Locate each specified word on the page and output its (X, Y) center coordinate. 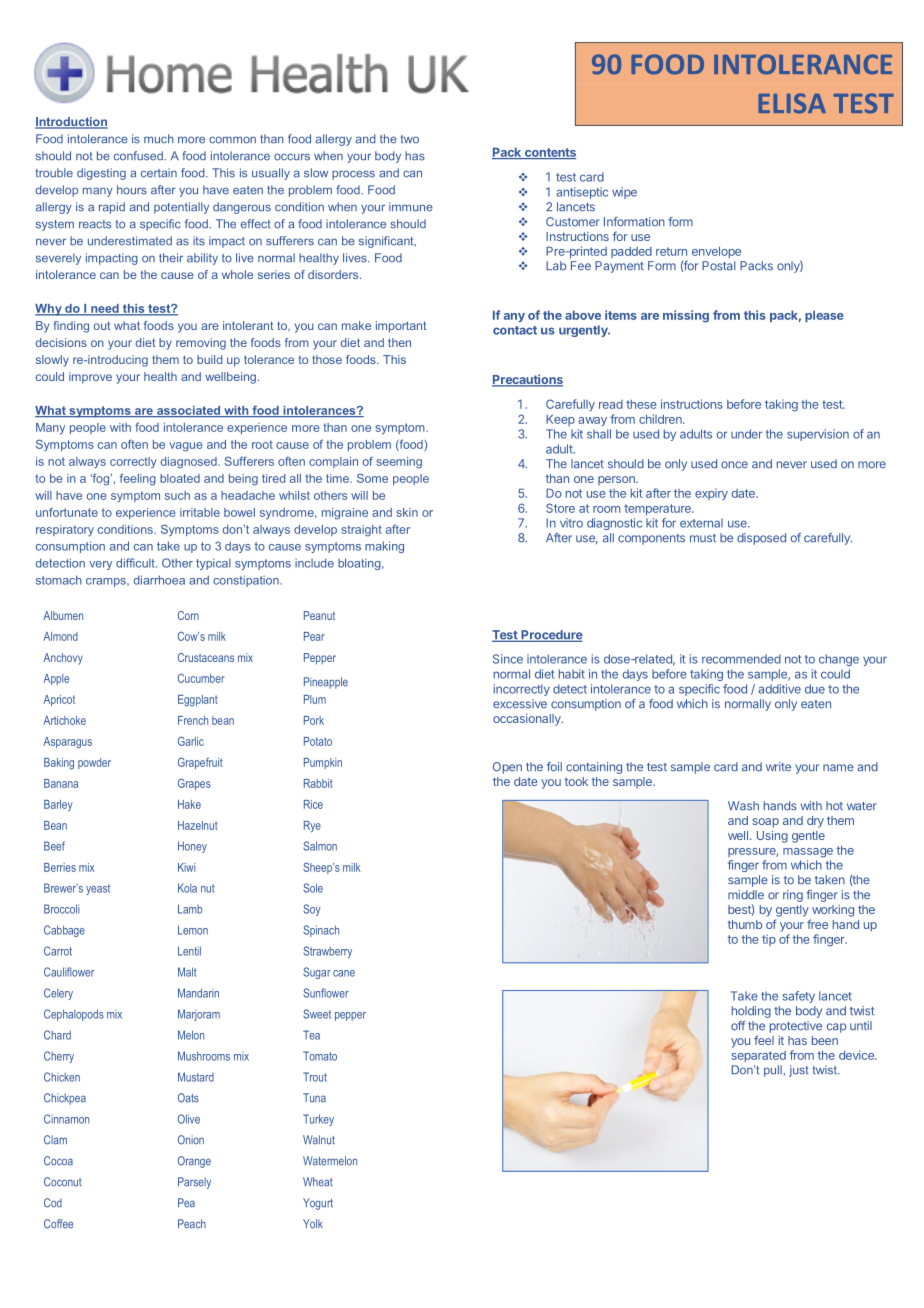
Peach (192, 1224)
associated (189, 411)
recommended (741, 659)
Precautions (527, 380)
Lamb (190, 909)
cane (344, 973)
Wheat (318, 1182)
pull (774, 1071)
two (409, 139)
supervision (818, 435)
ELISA (792, 103)
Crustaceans (206, 657)
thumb (744, 924)
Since (508, 659)
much (159, 139)
